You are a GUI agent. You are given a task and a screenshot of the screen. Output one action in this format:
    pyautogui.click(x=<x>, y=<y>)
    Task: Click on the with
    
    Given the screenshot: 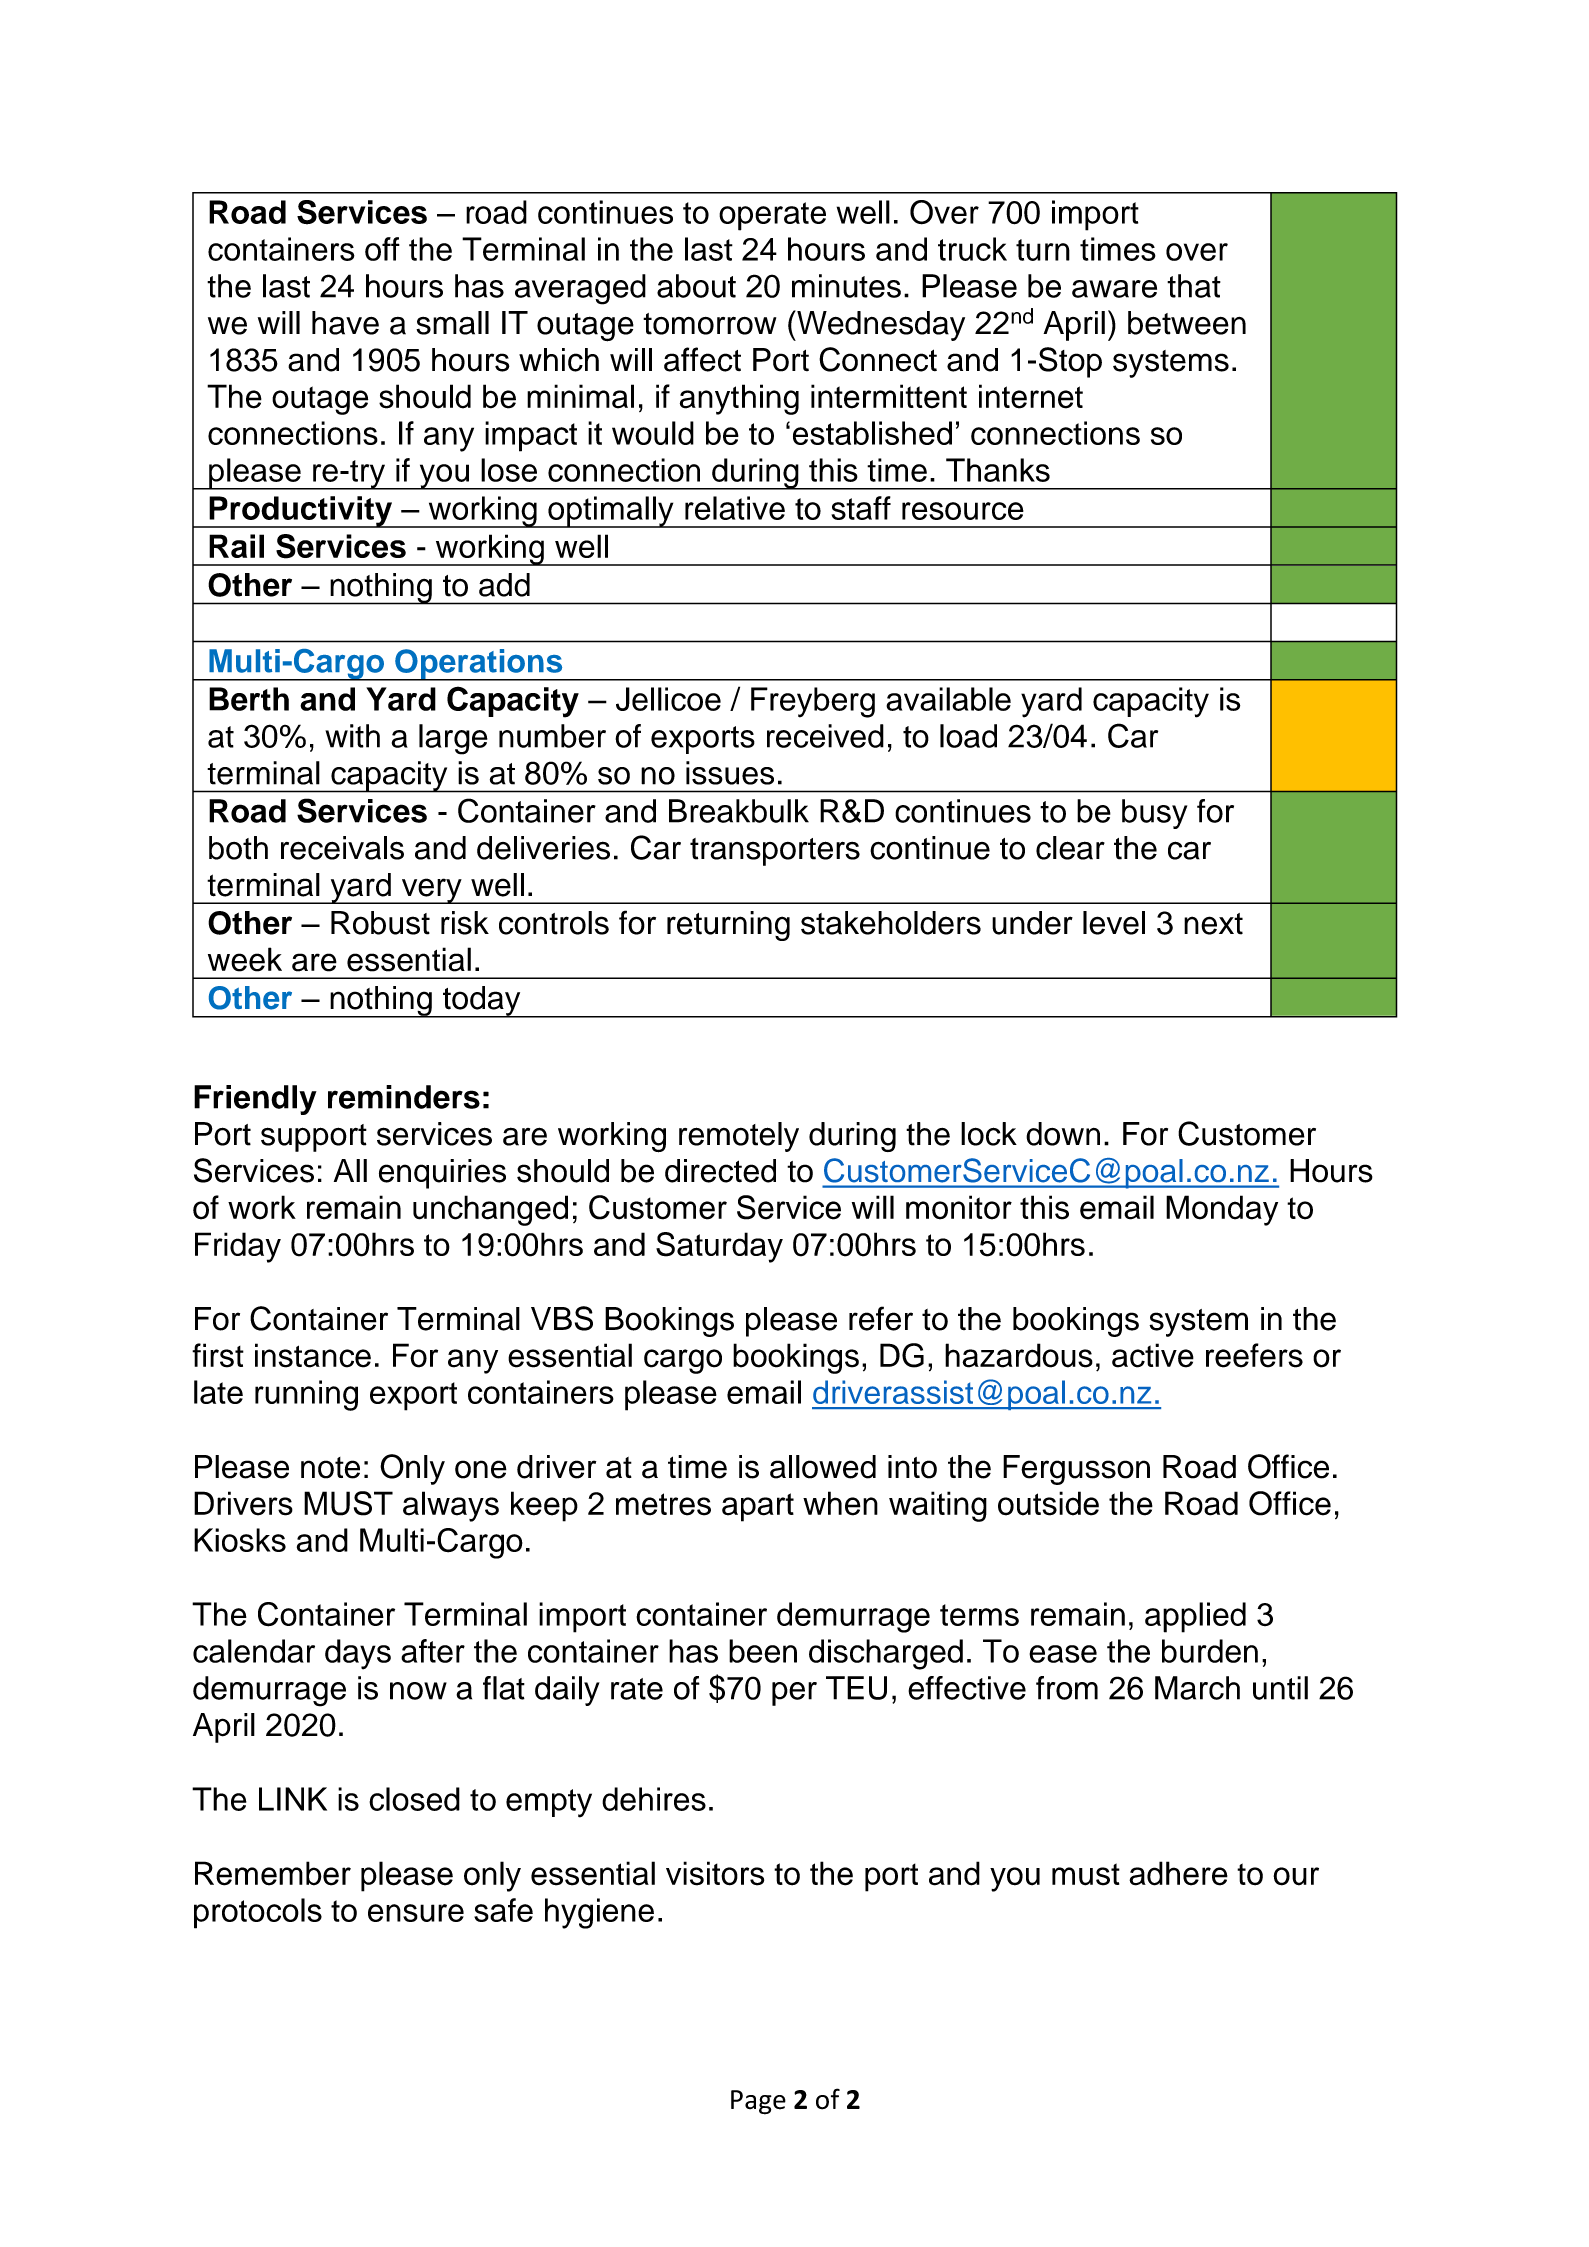 What is the action you would take?
    pyautogui.click(x=352, y=736)
